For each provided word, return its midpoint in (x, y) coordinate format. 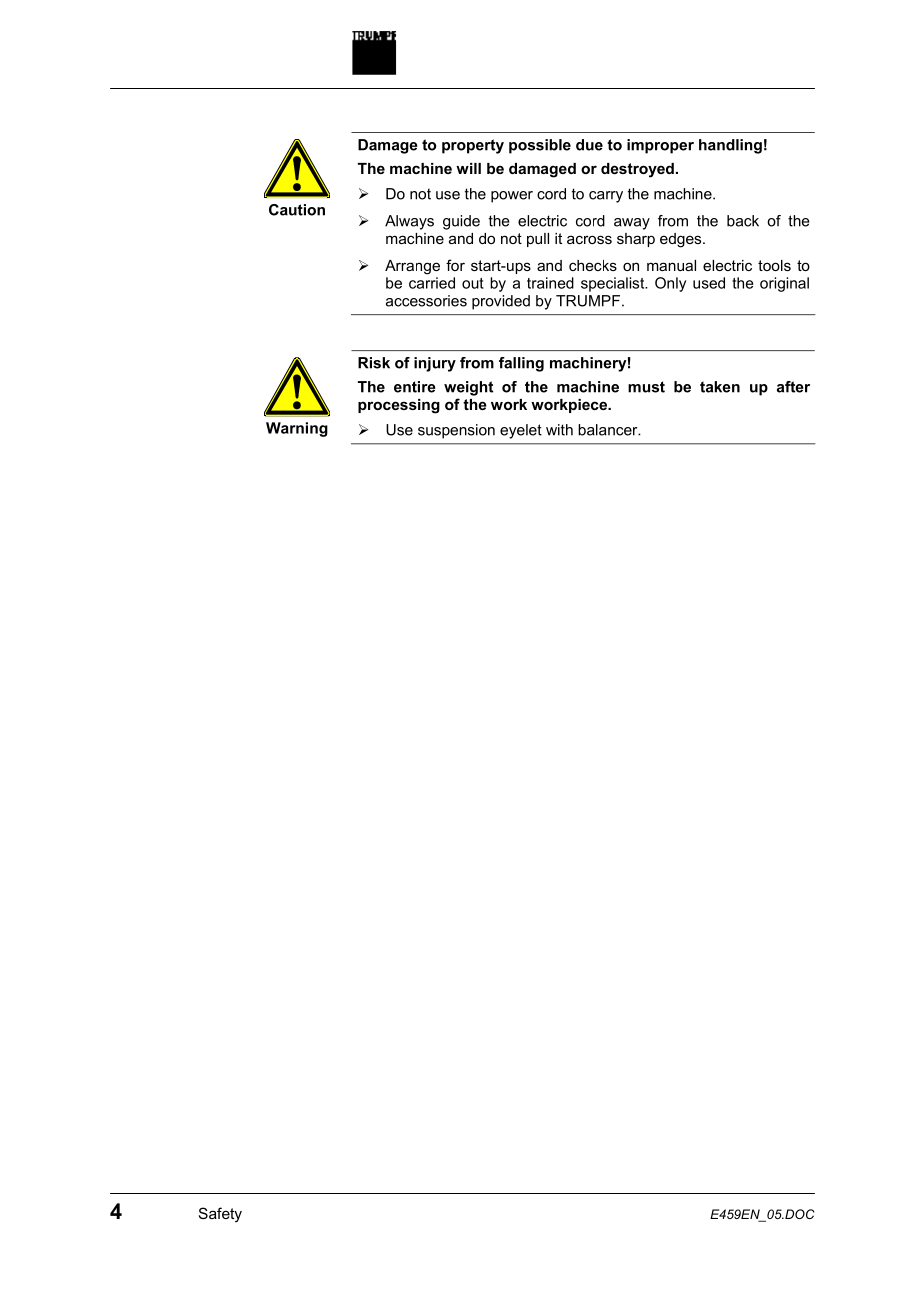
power (512, 197)
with (559, 430)
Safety (220, 1215)
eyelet (521, 431)
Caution (297, 210)
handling (730, 146)
